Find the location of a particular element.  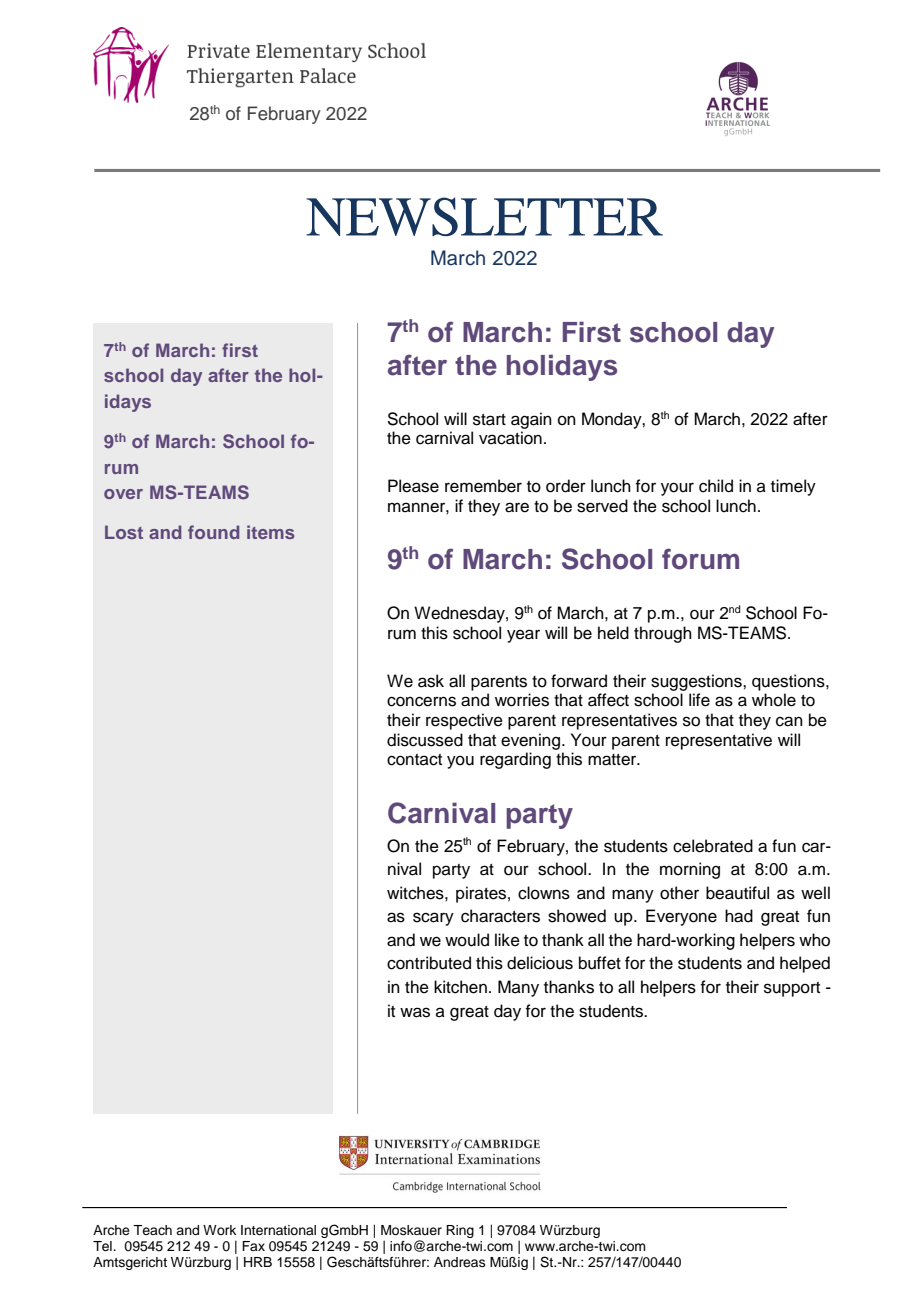

remember is located at coordinates (483, 486).
